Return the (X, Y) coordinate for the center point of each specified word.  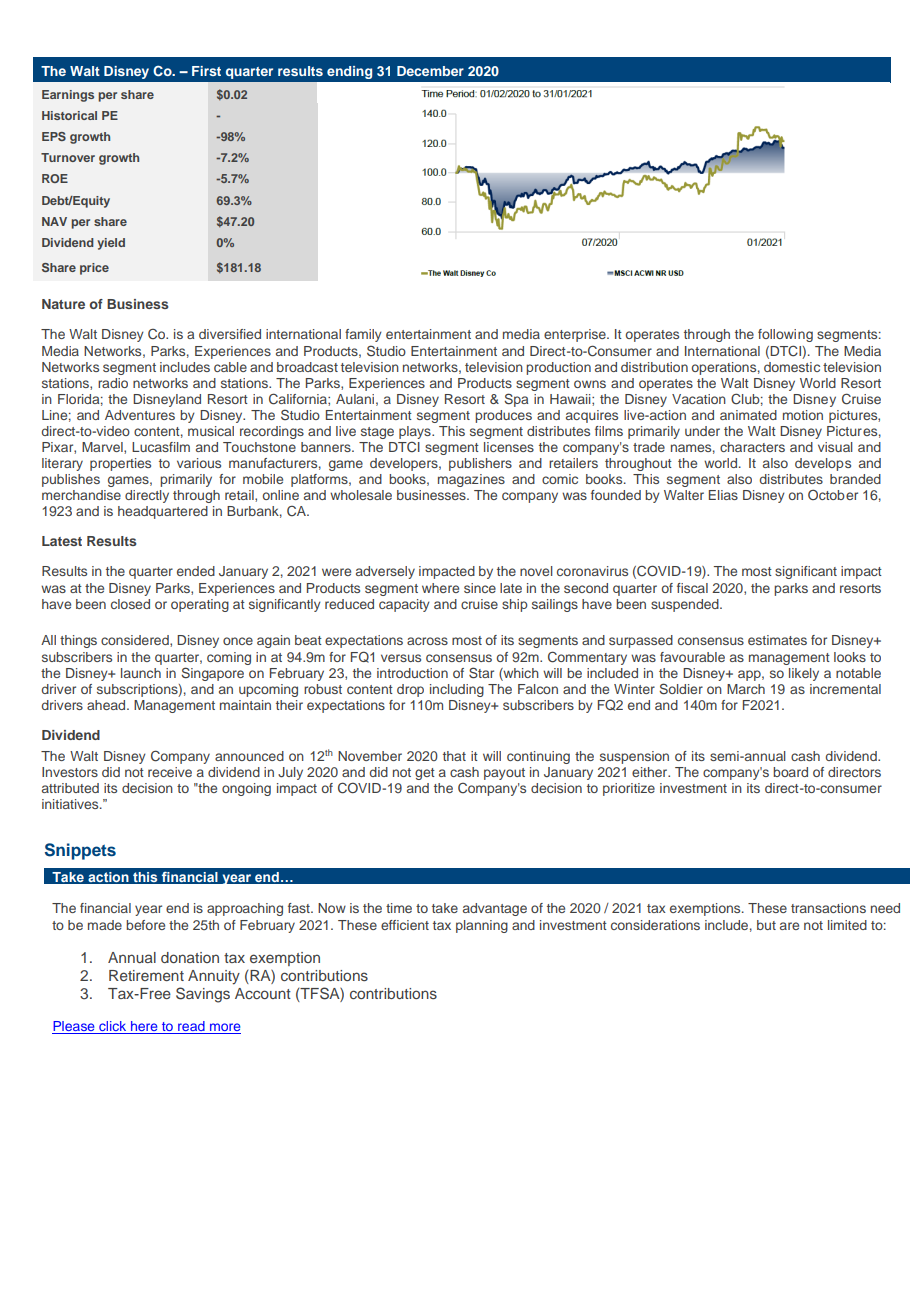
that (454, 756)
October (833, 494)
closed (130, 604)
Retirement (146, 975)
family (363, 335)
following (785, 335)
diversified (230, 334)
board (790, 772)
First (206, 71)
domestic (792, 367)
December (430, 71)
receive (170, 772)
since (480, 588)
